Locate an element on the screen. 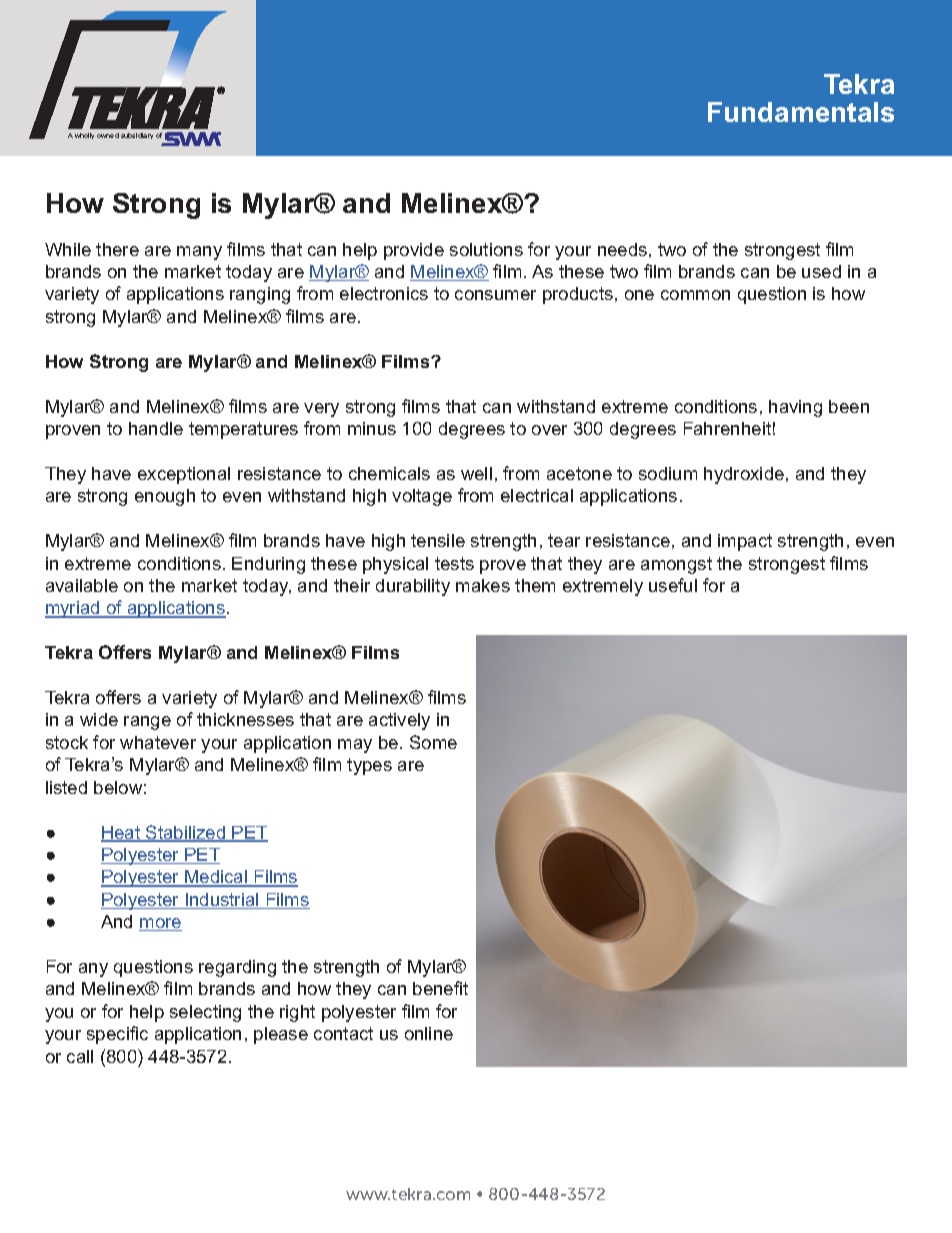  whatever is located at coordinates (158, 742).
